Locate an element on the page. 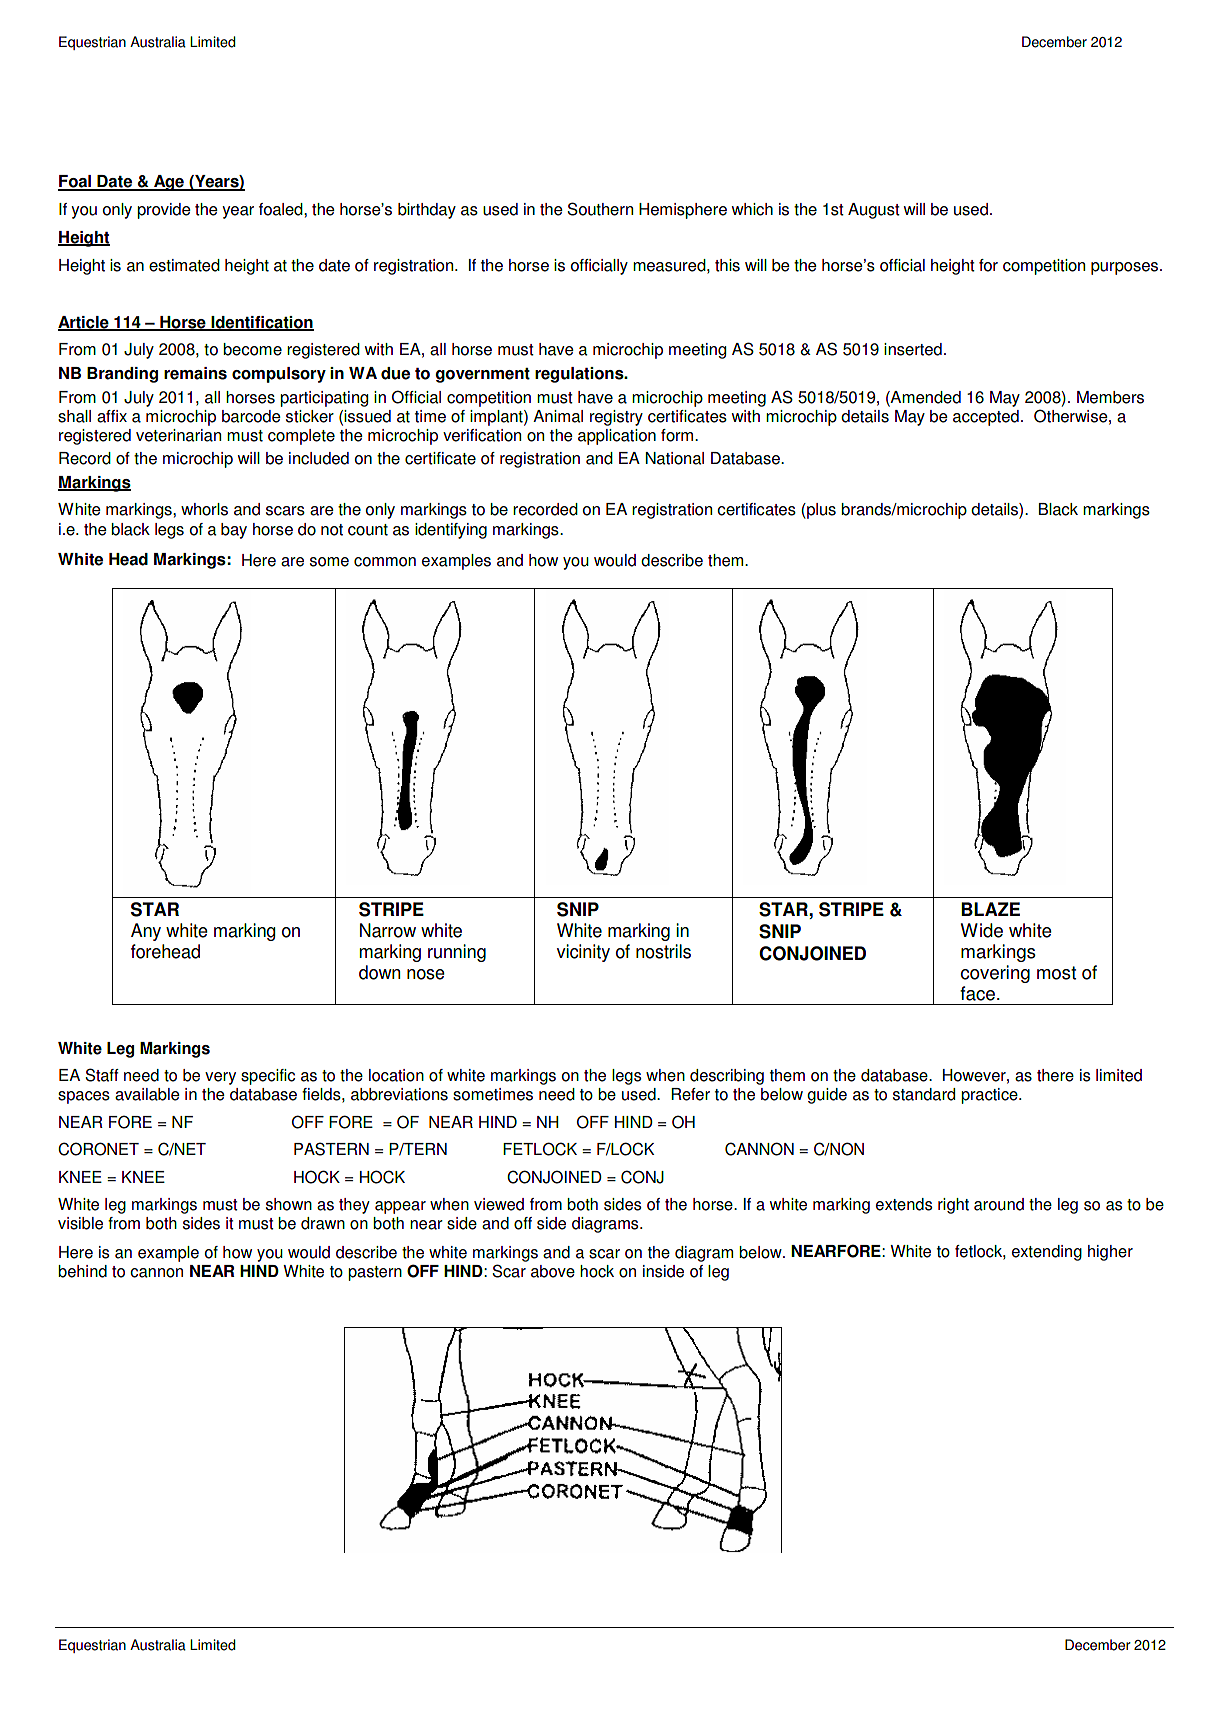 This page has height=1732, width=1224. face is located at coordinates (977, 993).
